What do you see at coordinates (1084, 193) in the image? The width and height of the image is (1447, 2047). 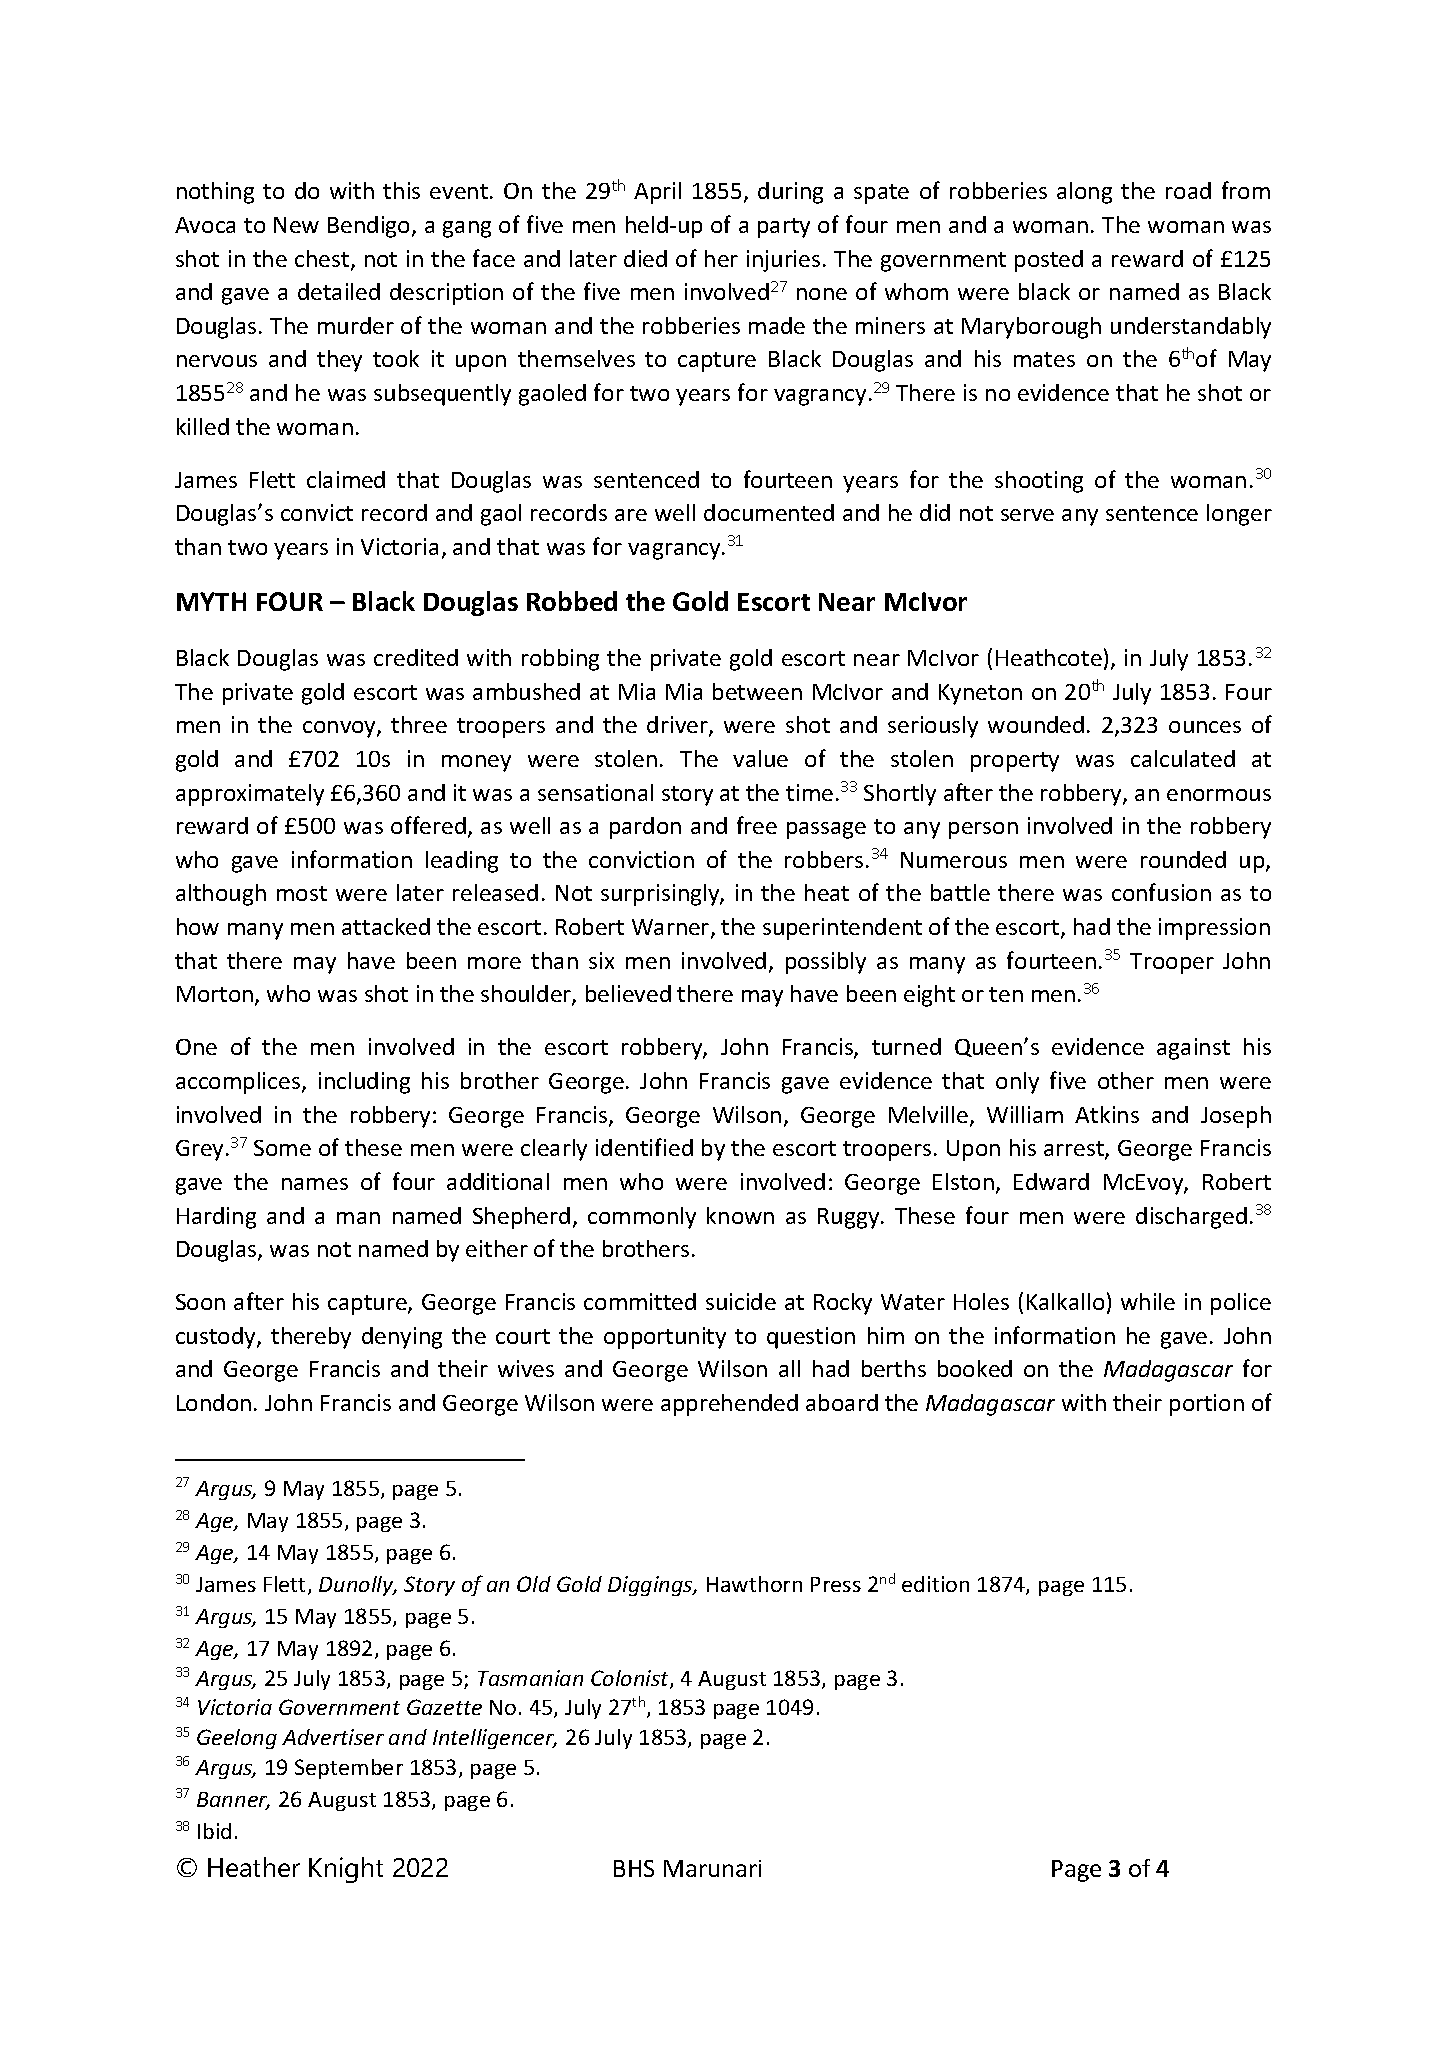 I see `along` at bounding box center [1084, 193].
